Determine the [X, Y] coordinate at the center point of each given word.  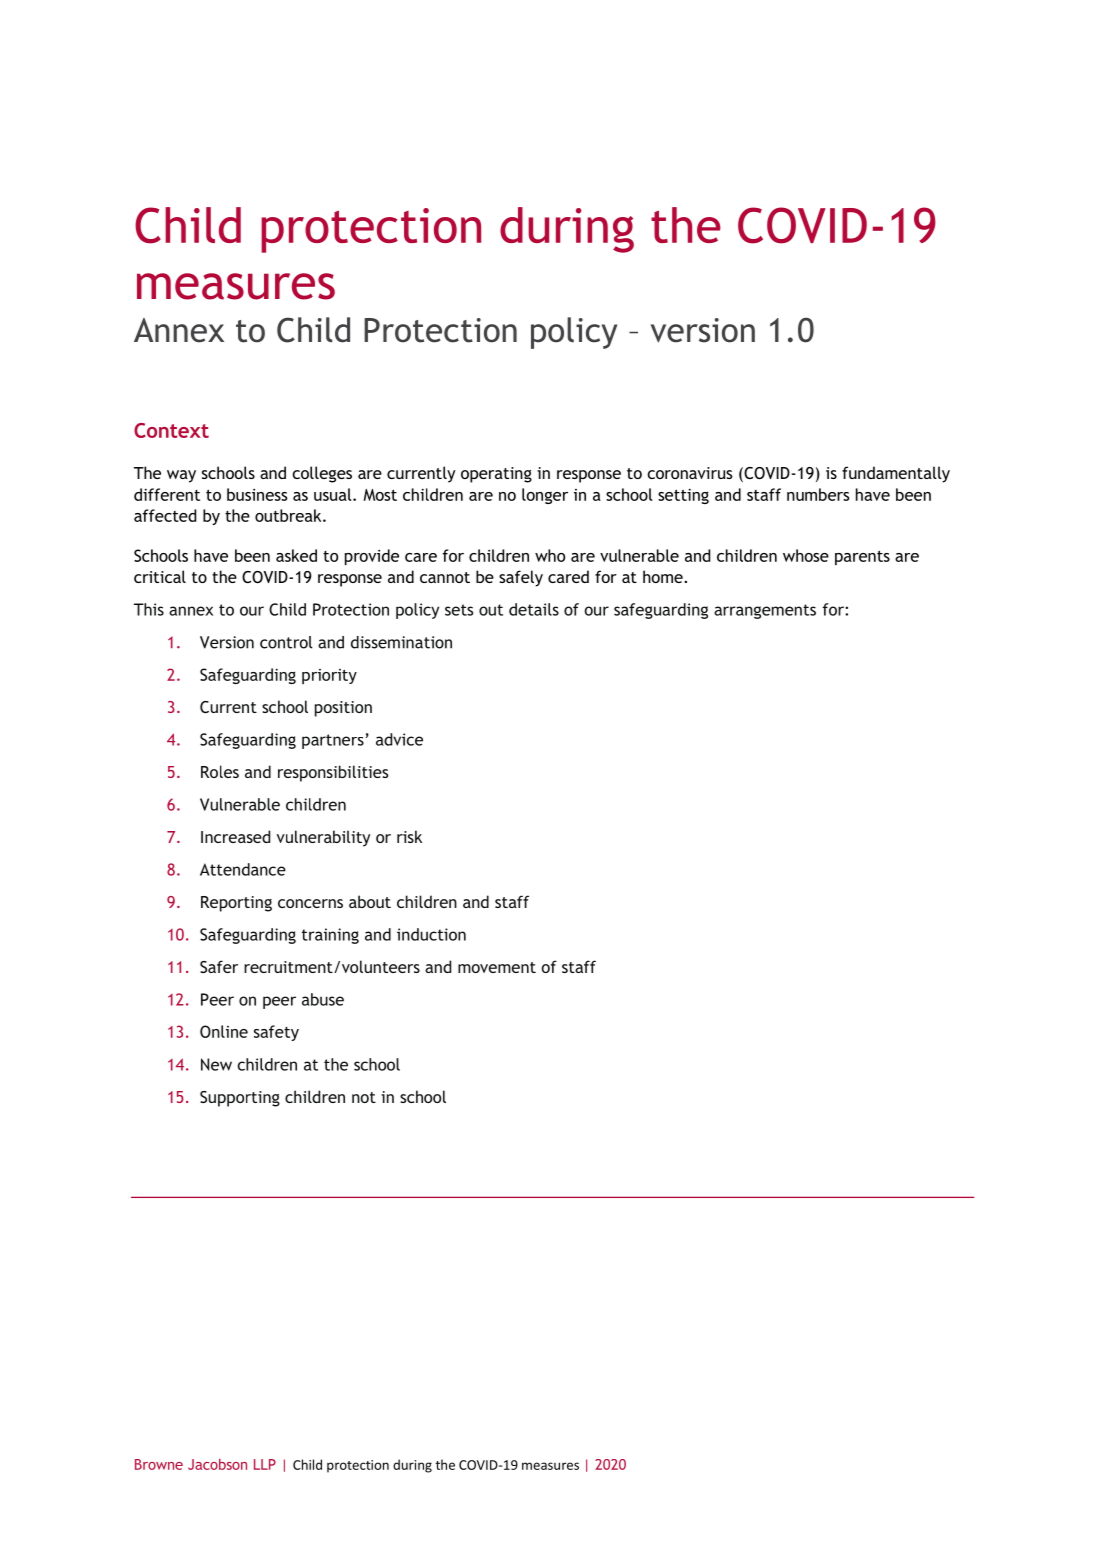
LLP [265, 1464]
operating [496, 475]
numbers [818, 494]
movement [497, 967]
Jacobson [217, 1464]
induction [431, 934]
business [257, 494]
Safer [219, 966]
